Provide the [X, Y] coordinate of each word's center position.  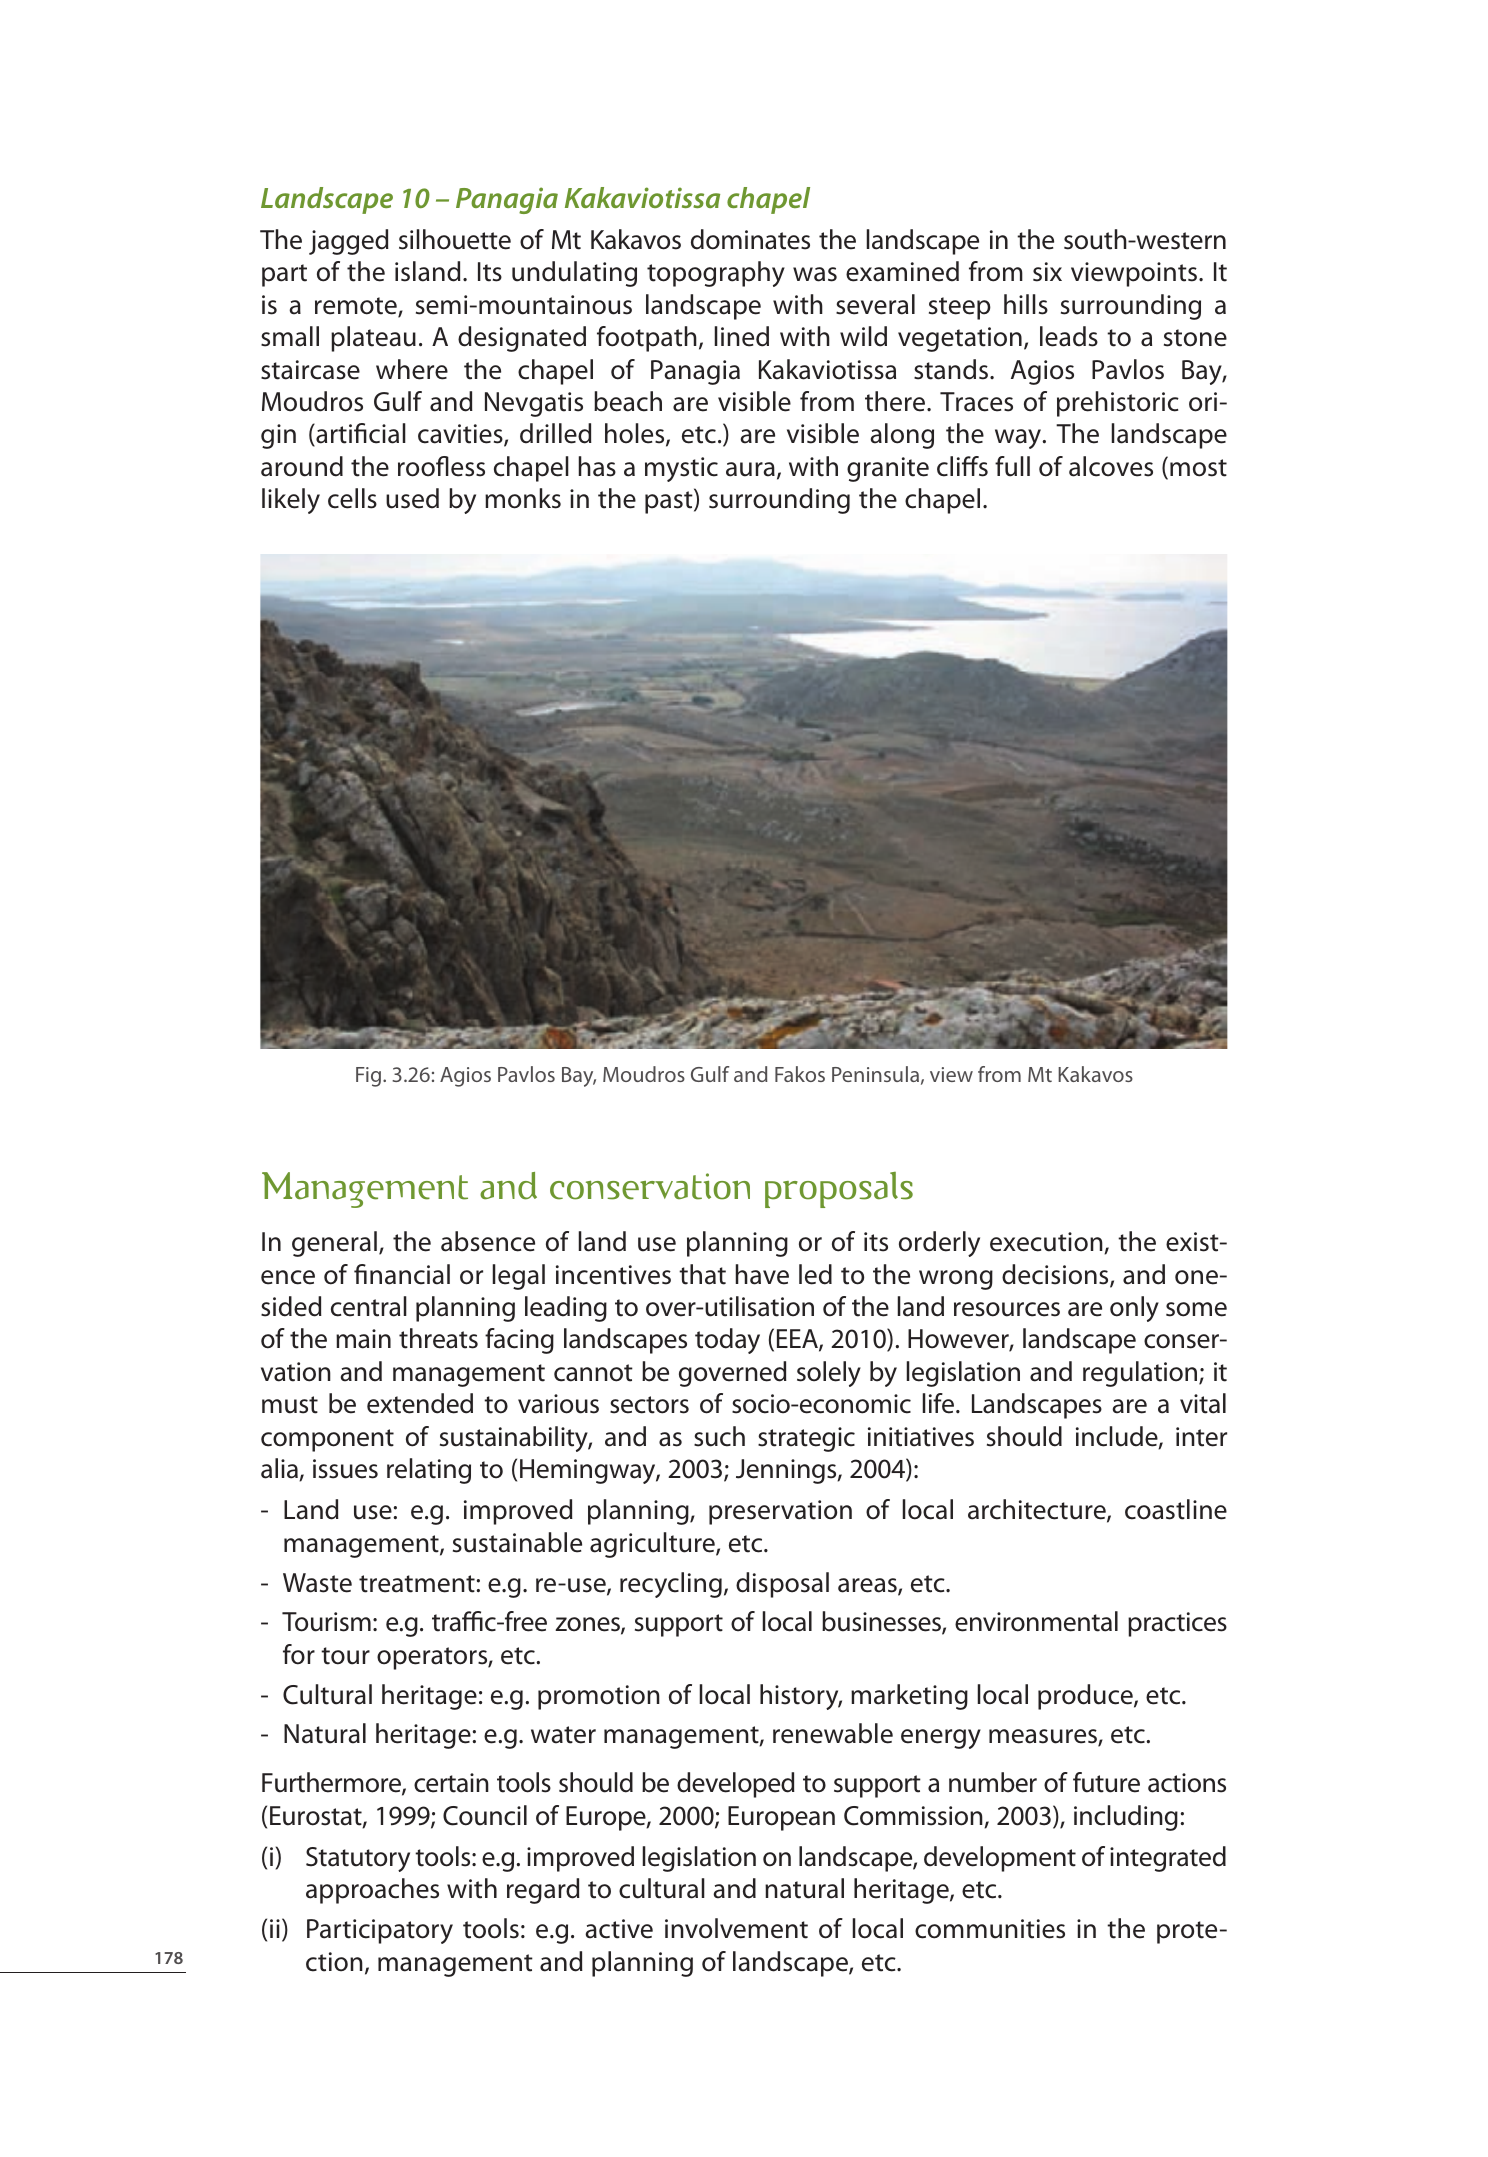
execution [1047, 1243]
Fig [370, 1077]
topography [716, 274]
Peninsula [875, 1074]
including [1126, 1818]
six [1047, 272]
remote [357, 307]
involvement [736, 1928]
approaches [372, 1891]
